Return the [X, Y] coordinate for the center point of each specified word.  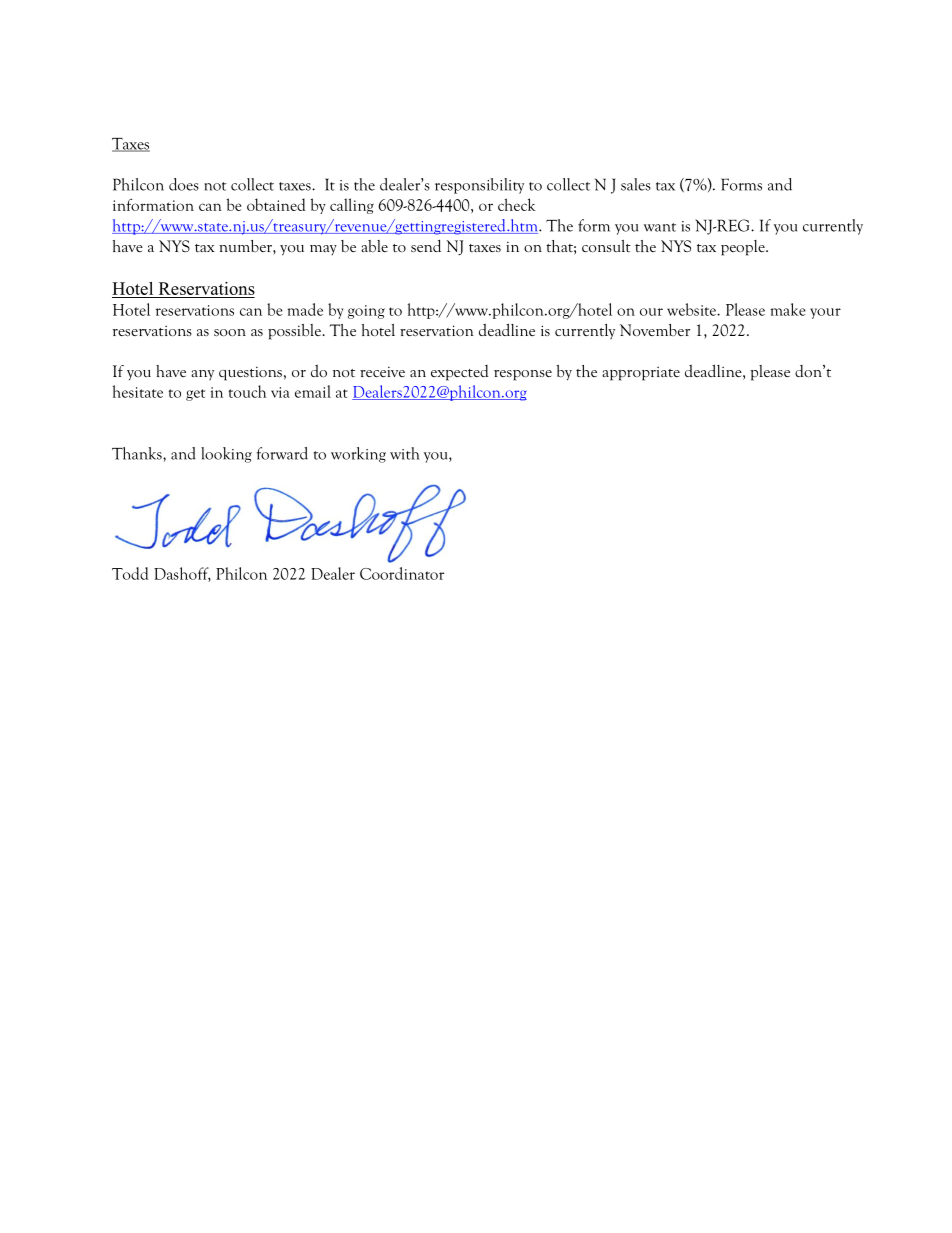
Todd [130, 573]
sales [636, 184]
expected [459, 373]
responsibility [479, 186]
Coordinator [402, 573]
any [202, 375]
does [184, 184]
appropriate [641, 373]
